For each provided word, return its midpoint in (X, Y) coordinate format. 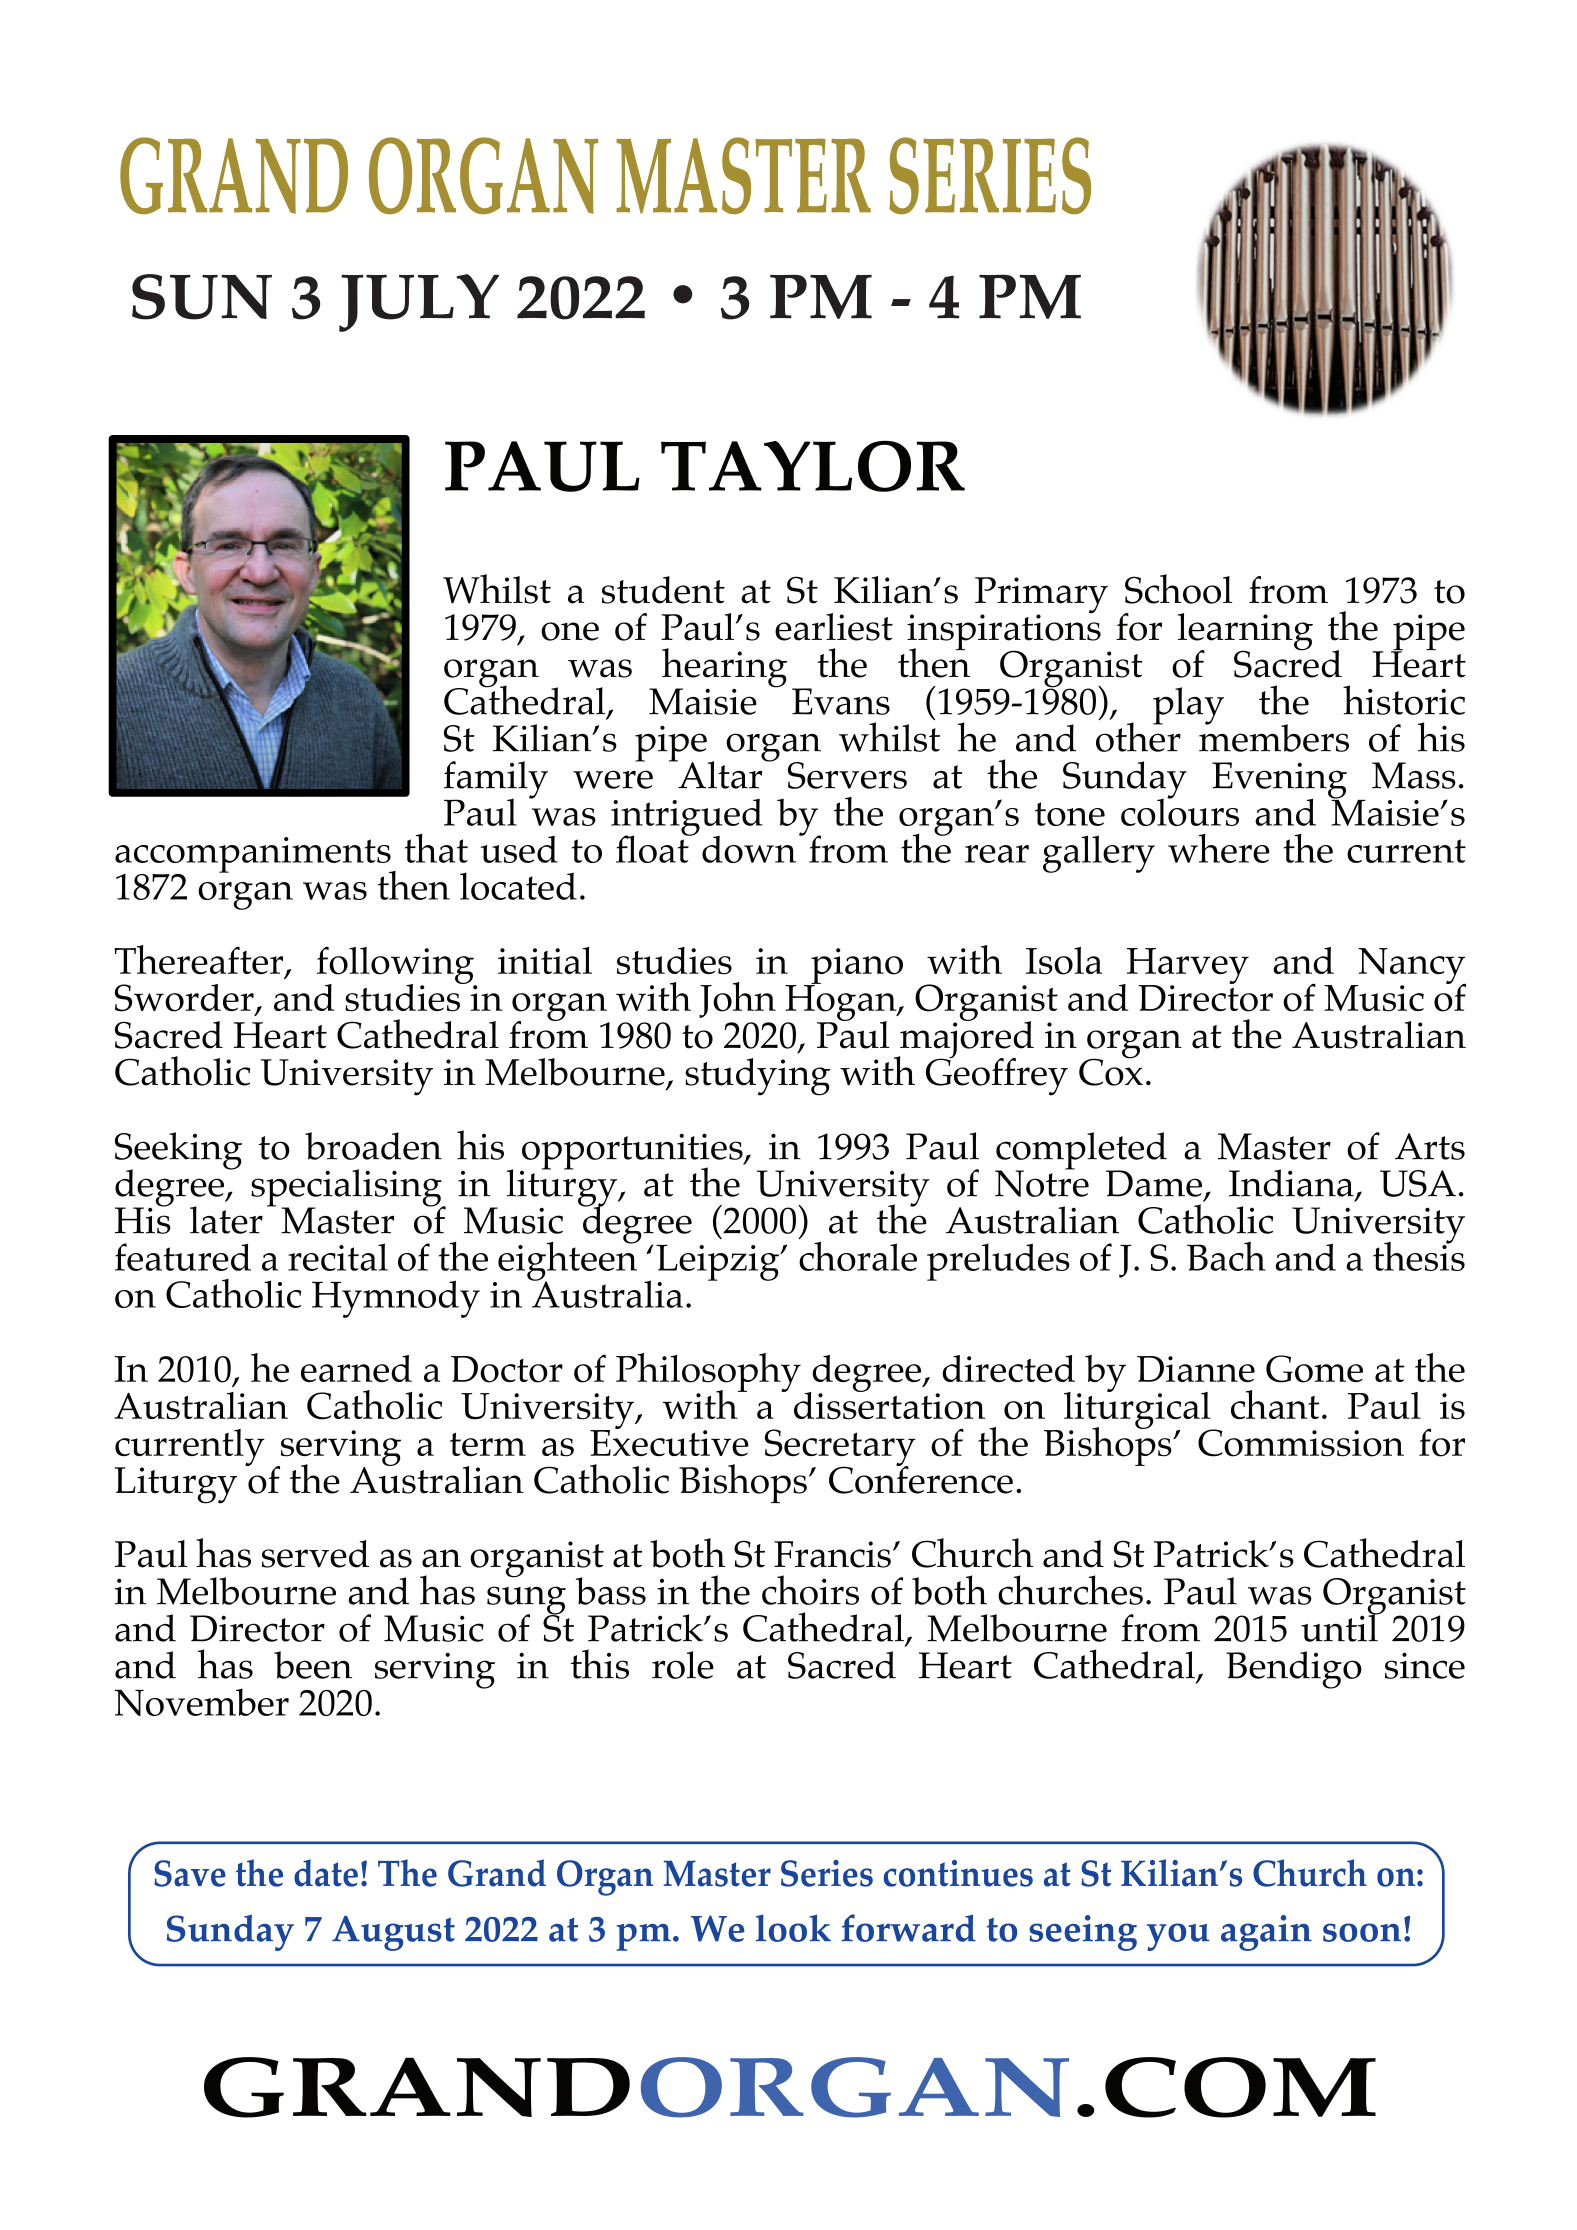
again (1266, 1933)
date (326, 1873)
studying (757, 1077)
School (1178, 589)
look (793, 1928)
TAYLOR (813, 466)
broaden (373, 1146)
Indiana (1291, 1183)
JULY (419, 303)
